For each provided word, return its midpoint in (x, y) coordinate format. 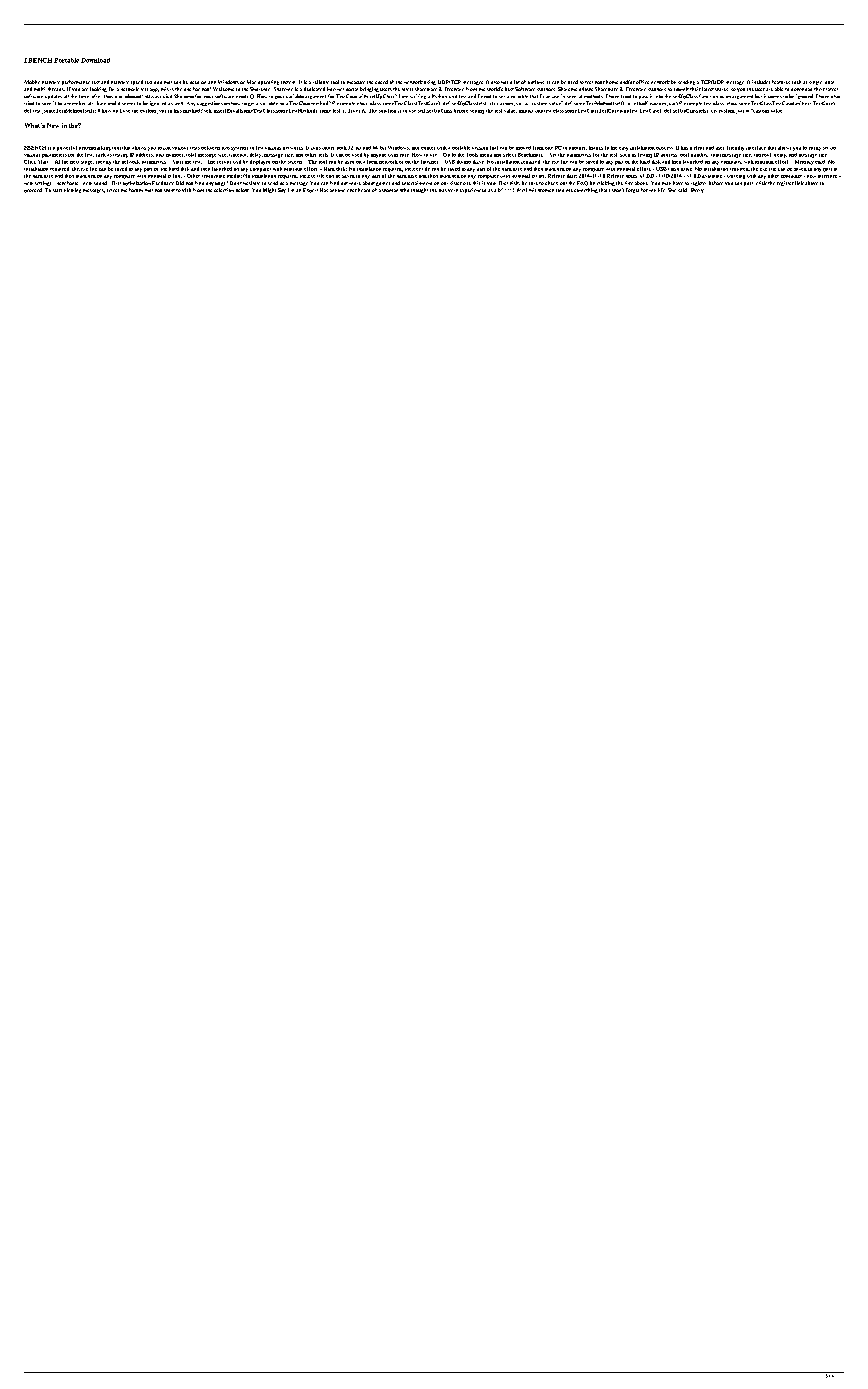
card (820, 162)
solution (387, 111)
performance (76, 84)
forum (136, 190)
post (748, 184)
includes (761, 82)
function (708, 96)
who (404, 190)
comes (428, 148)
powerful (67, 148)
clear (699, 148)
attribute (97, 103)
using (430, 82)
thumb (464, 162)
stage (87, 163)
